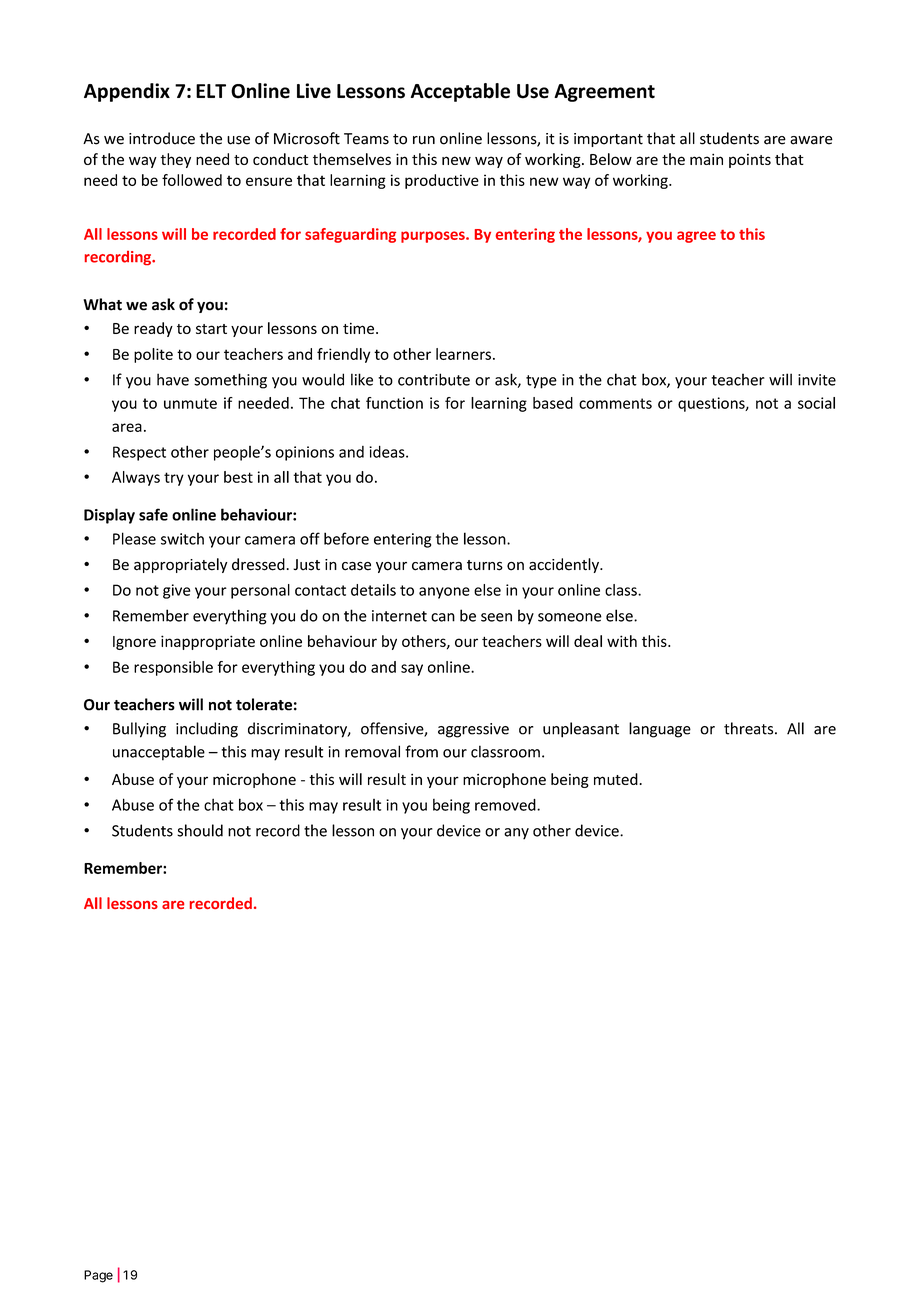 Image resolution: width=924 pixels, height=1309 pixels. Describe the element at coordinates (424, 140) in the page. I see `run` at that location.
